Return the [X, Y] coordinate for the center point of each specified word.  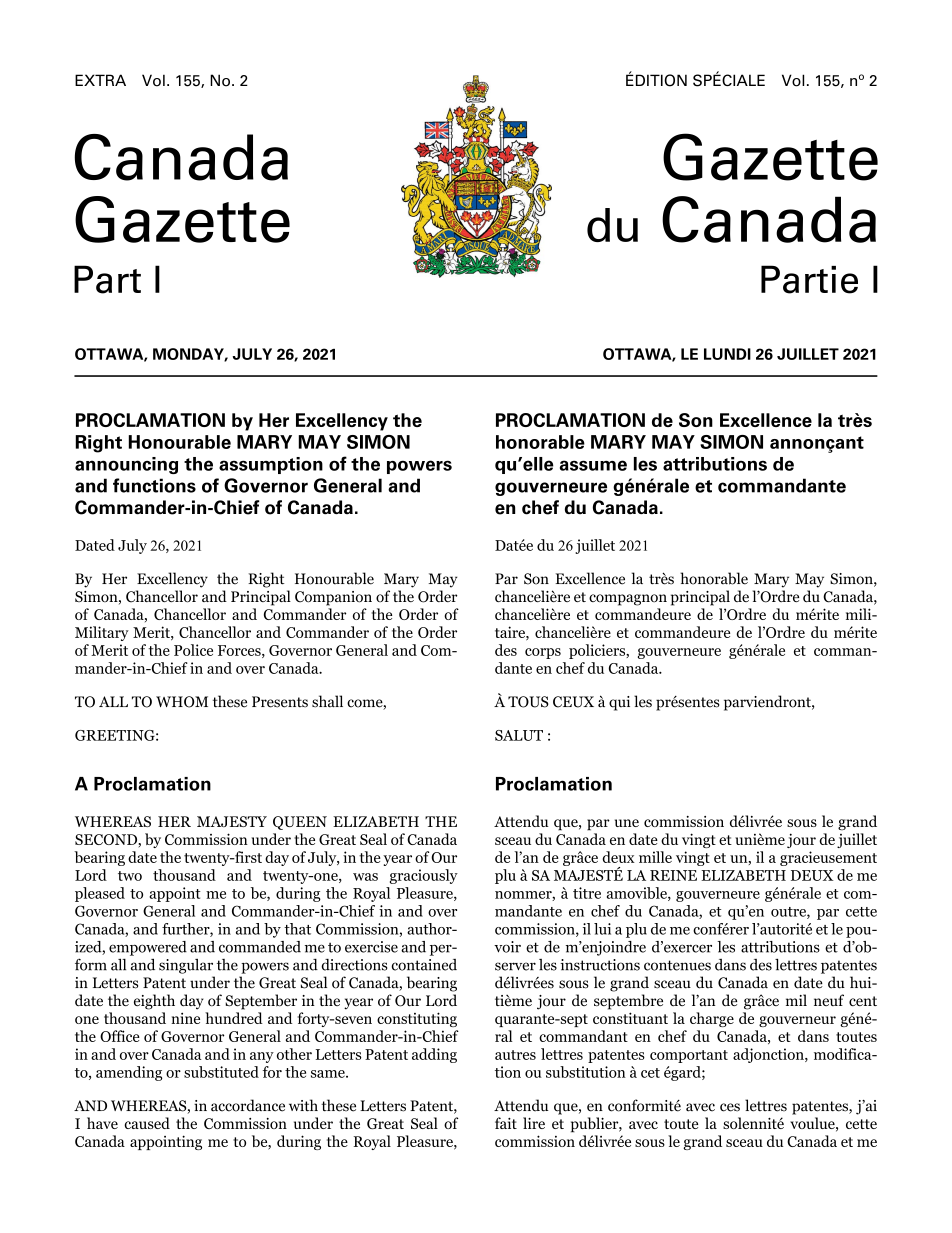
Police [193, 650]
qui [619, 703]
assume [593, 465]
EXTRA [100, 80]
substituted [221, 1072]
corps [543, 653]
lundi [727, 354]
